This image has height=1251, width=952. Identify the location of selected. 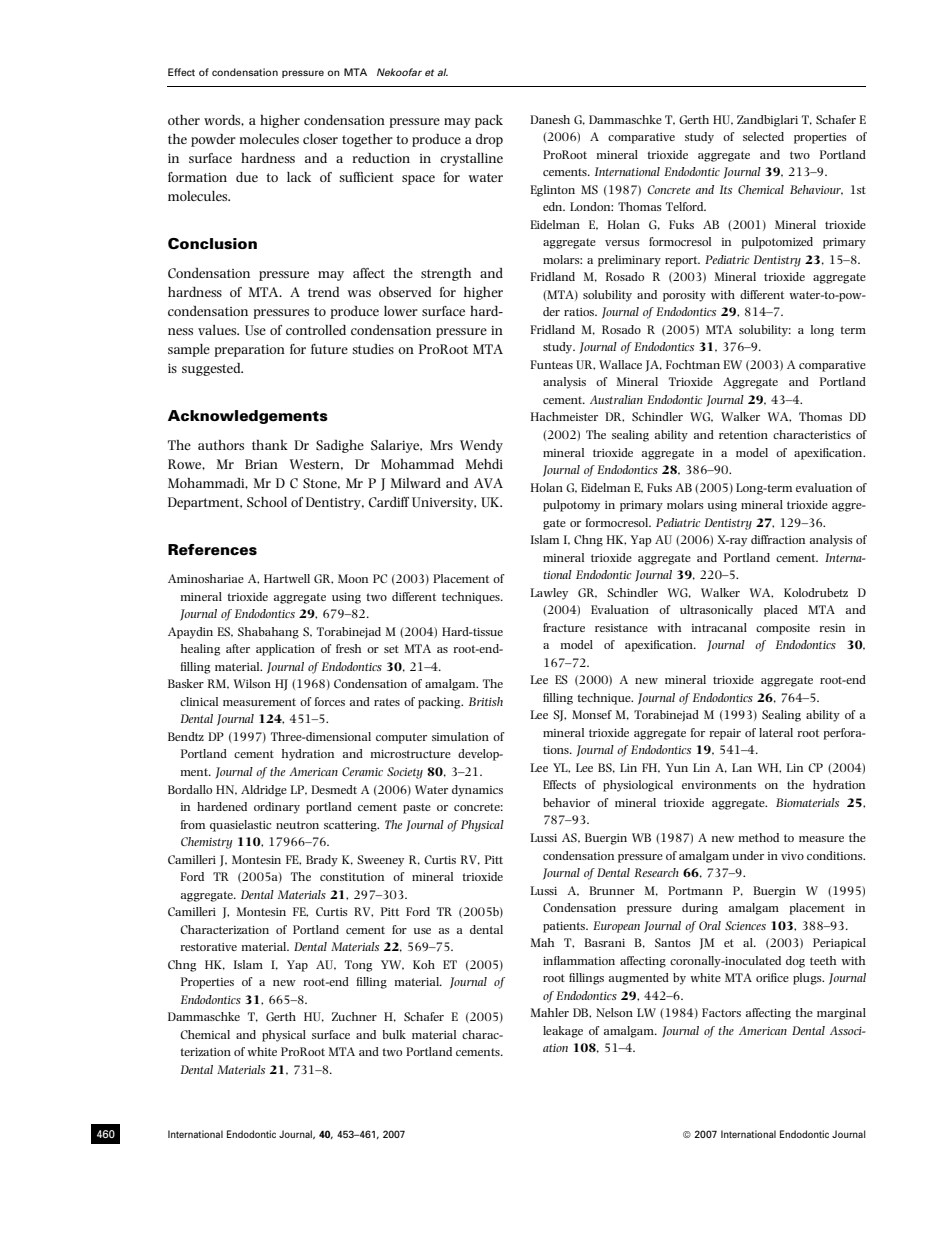
(763, 136).
